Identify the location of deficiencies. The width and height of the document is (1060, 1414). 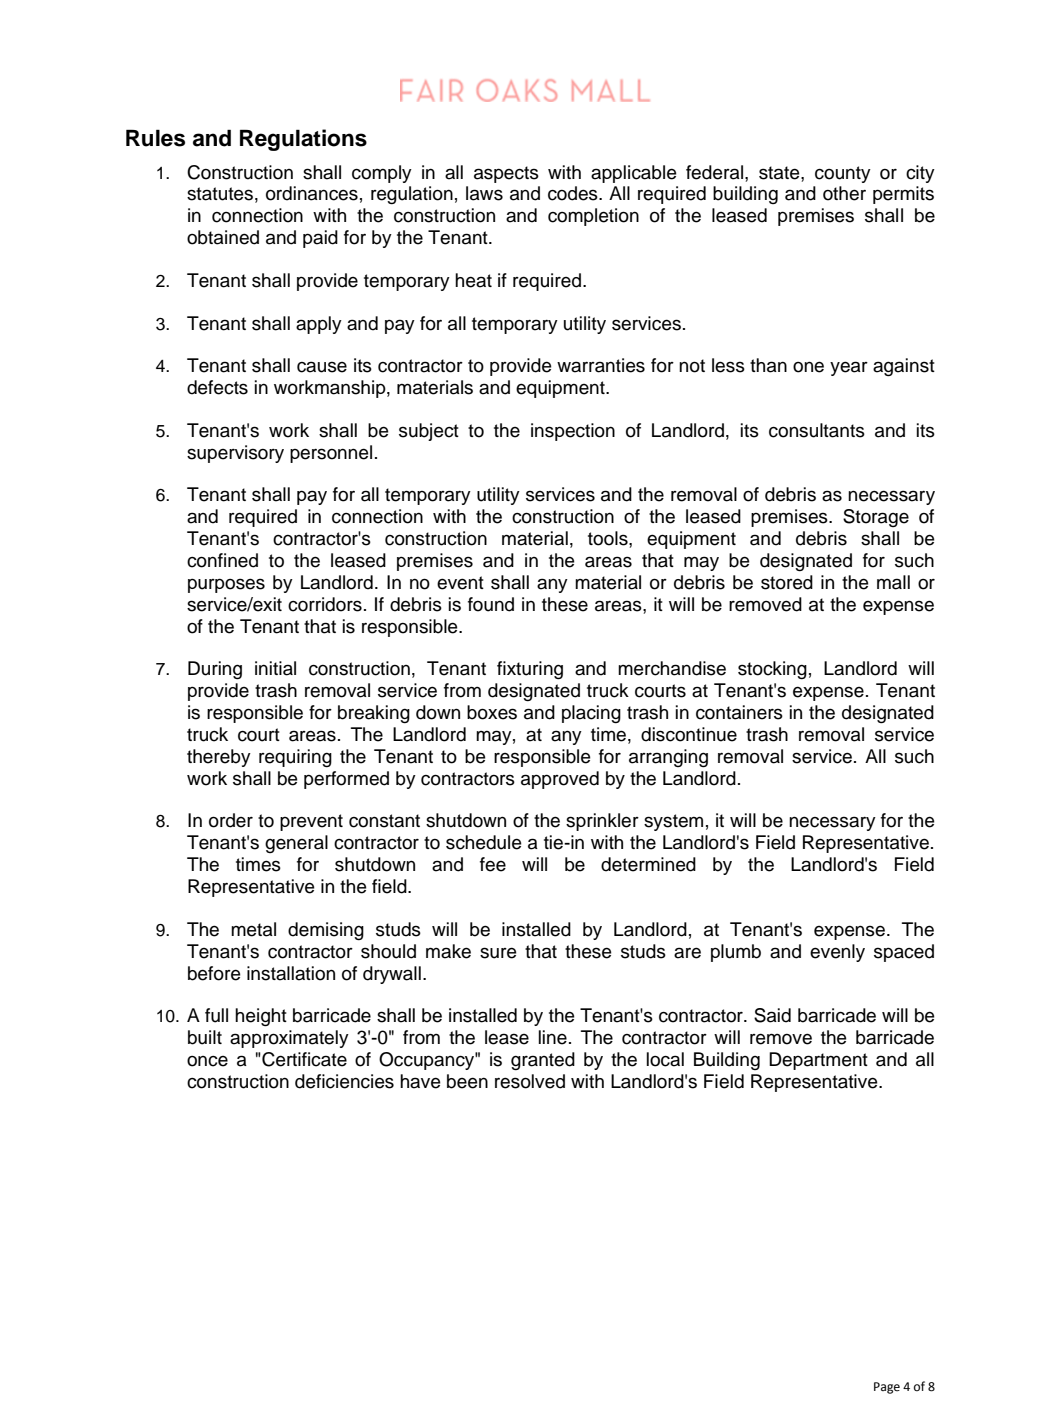
(344, 1081).
